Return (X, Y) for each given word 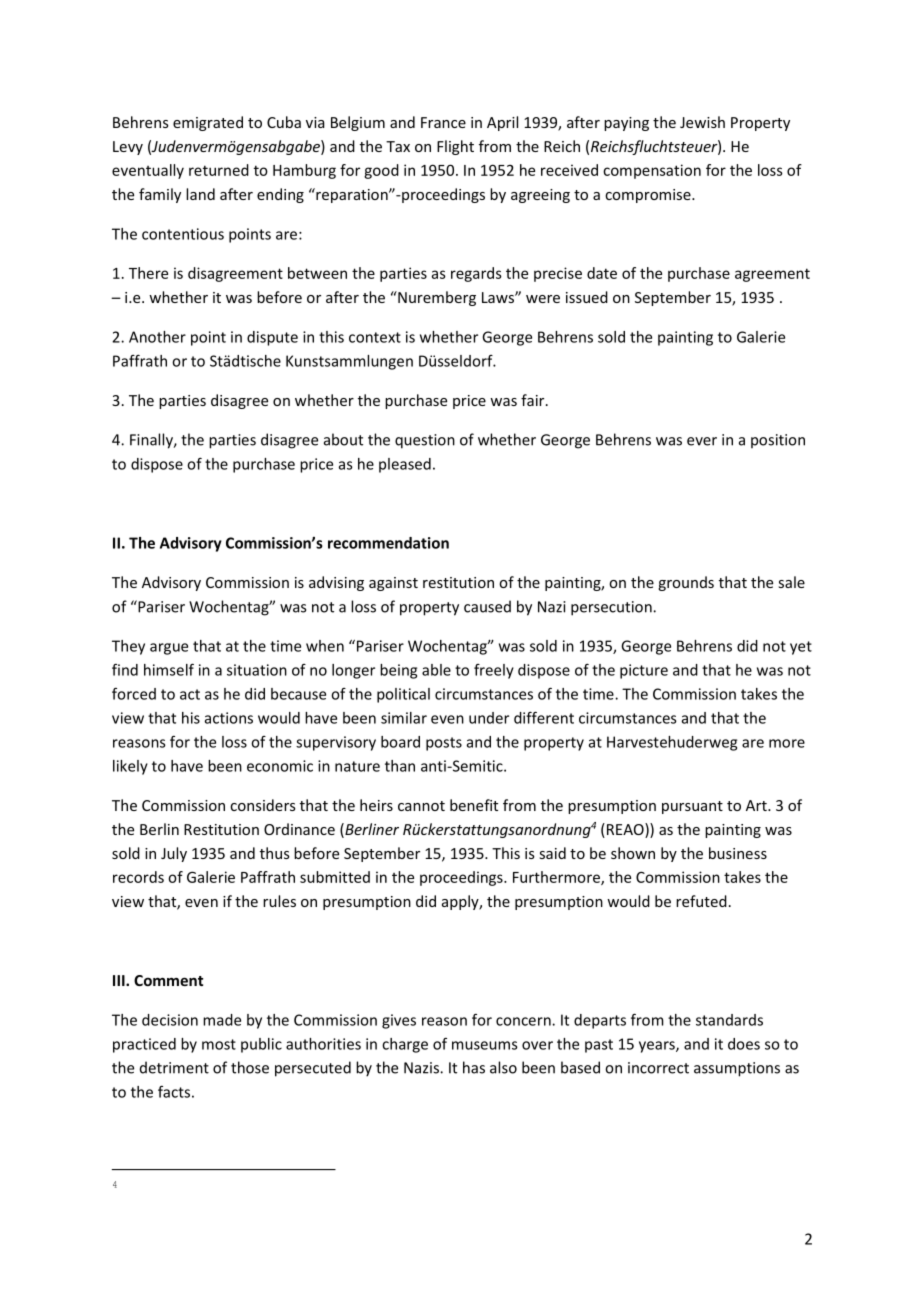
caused (487, 606)
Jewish (702, 122)
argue (169, 649)
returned (219, 170)
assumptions (737, 1069)
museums (485, 1045)
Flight (455, 147)
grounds (686, 583)
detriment (174, 1067)
